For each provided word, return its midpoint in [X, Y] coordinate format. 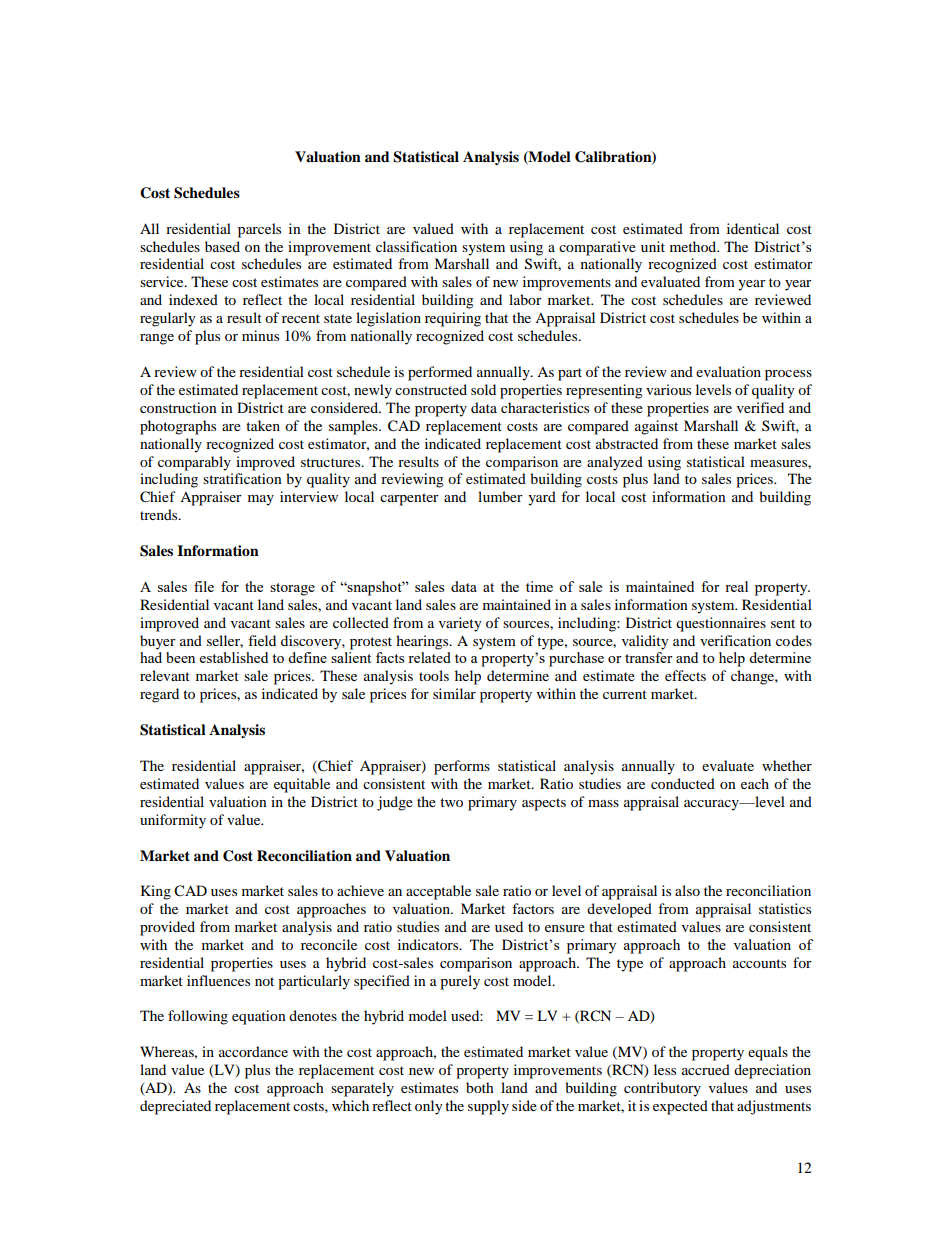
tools [434, 675]
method [694, 246]
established [234, 657]
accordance [253, 1051]
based [222, 246]
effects [685, 675]
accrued [706, 1069]
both [480, 1087]
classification [416, 246]
